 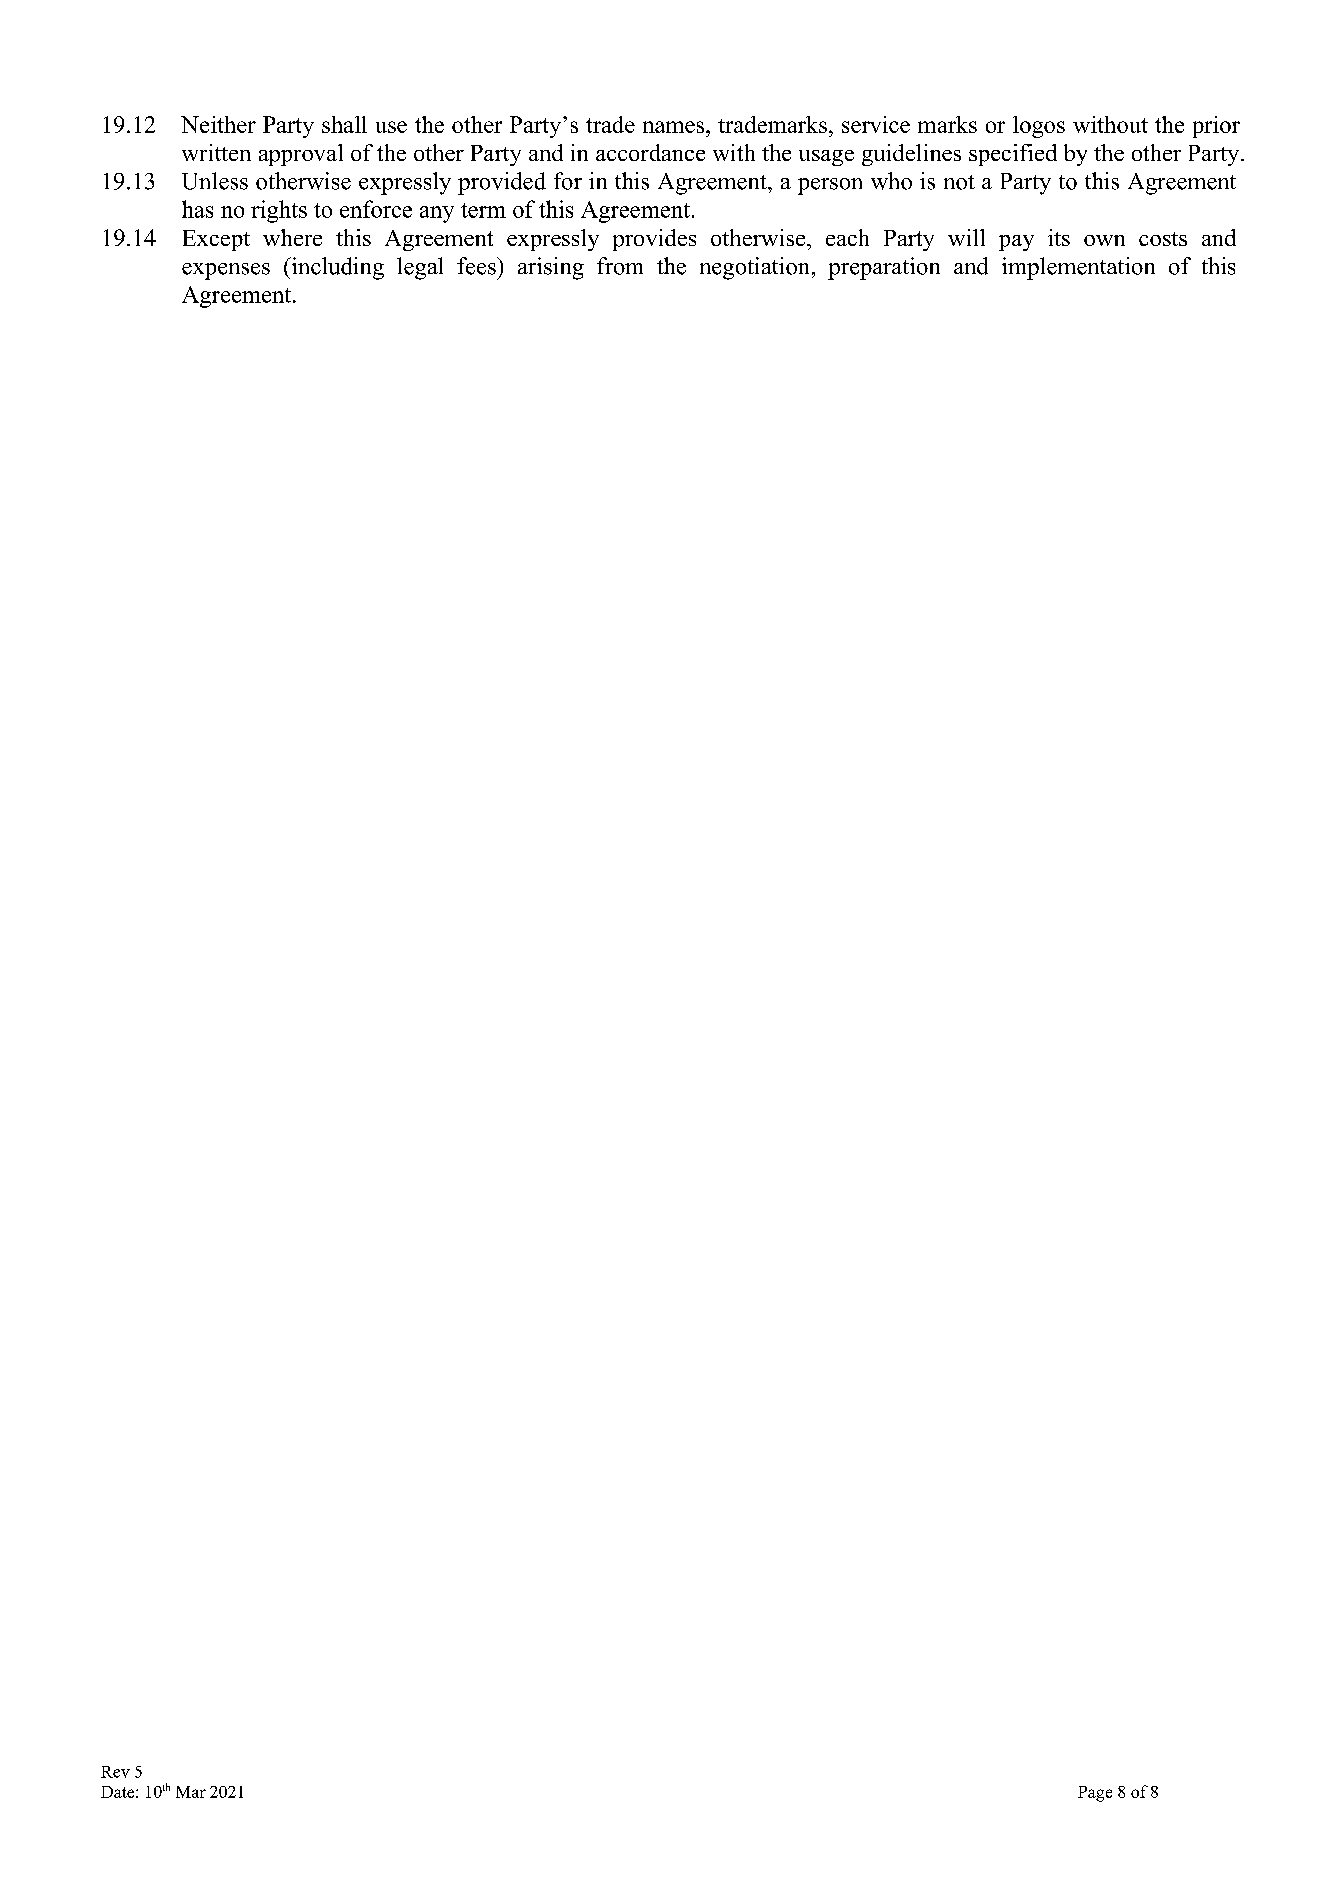 What do you see at coordinates (650, 152) in the screenshot?
I see `accordance` at bounding box center [650, 152].
